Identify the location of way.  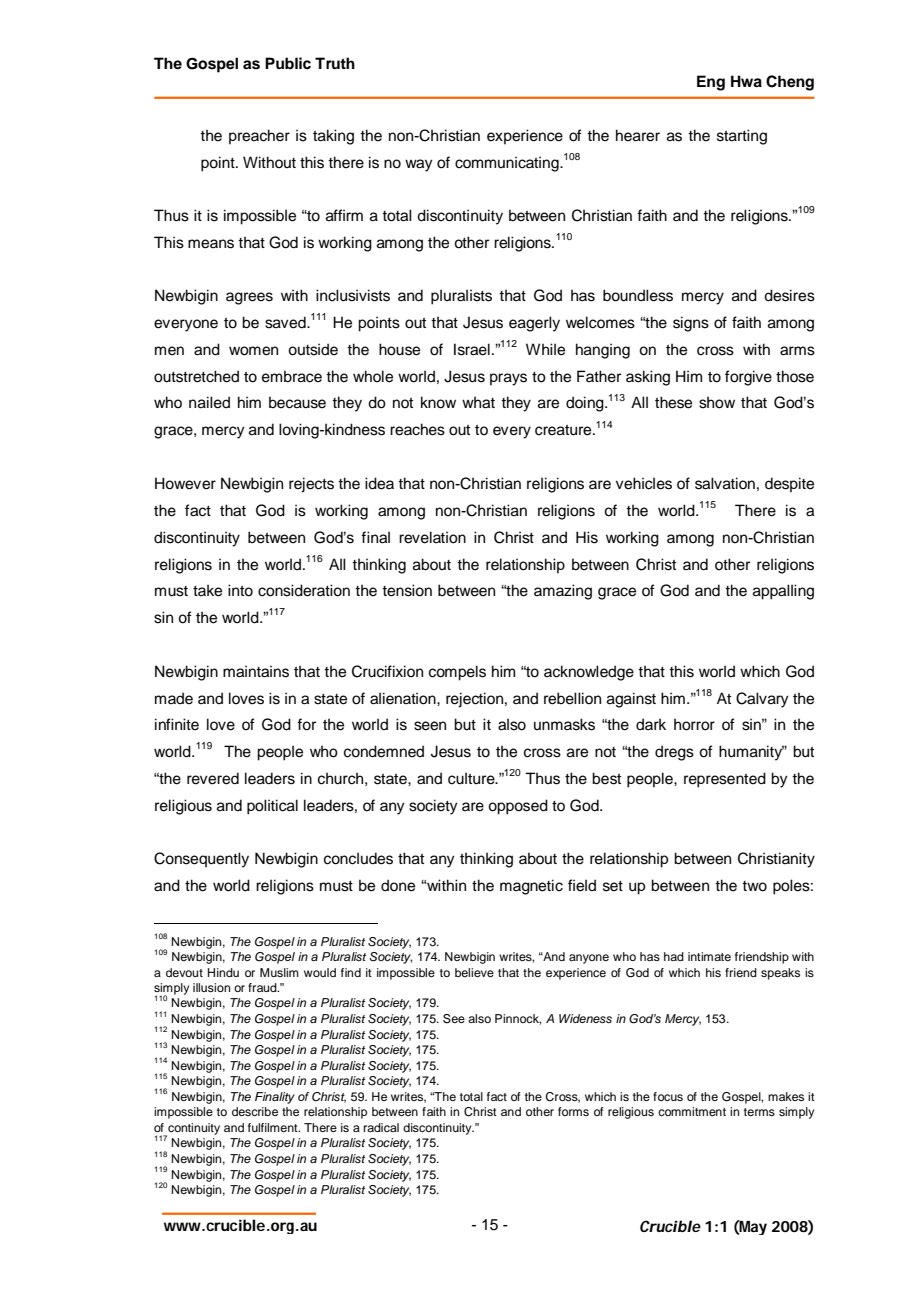
(419, 165).
